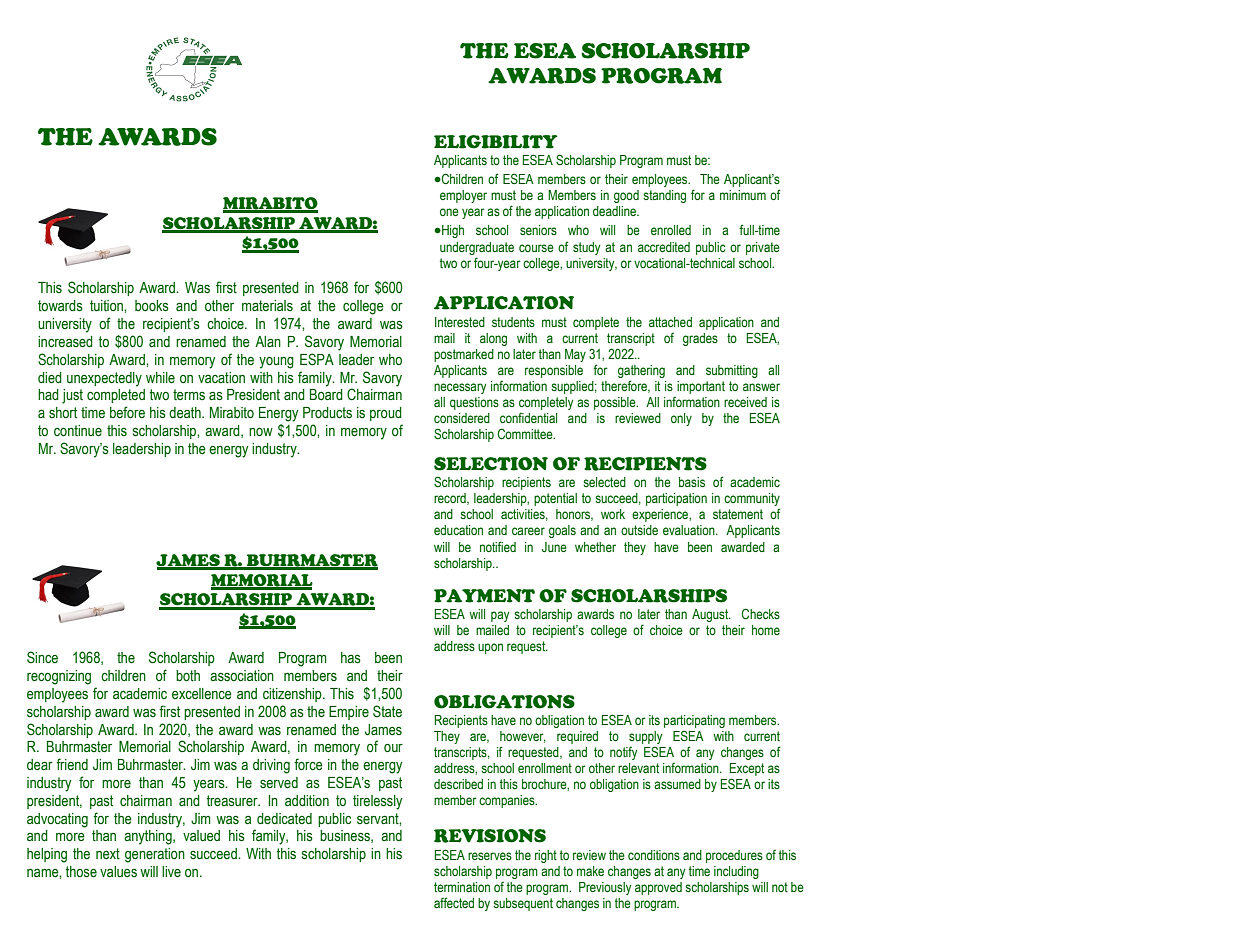 This screenshot has width=1233, height=952. What do you see at coordinates (664, 196) in the screenshot?
I see `standing` at bounding box center [664, 196].
